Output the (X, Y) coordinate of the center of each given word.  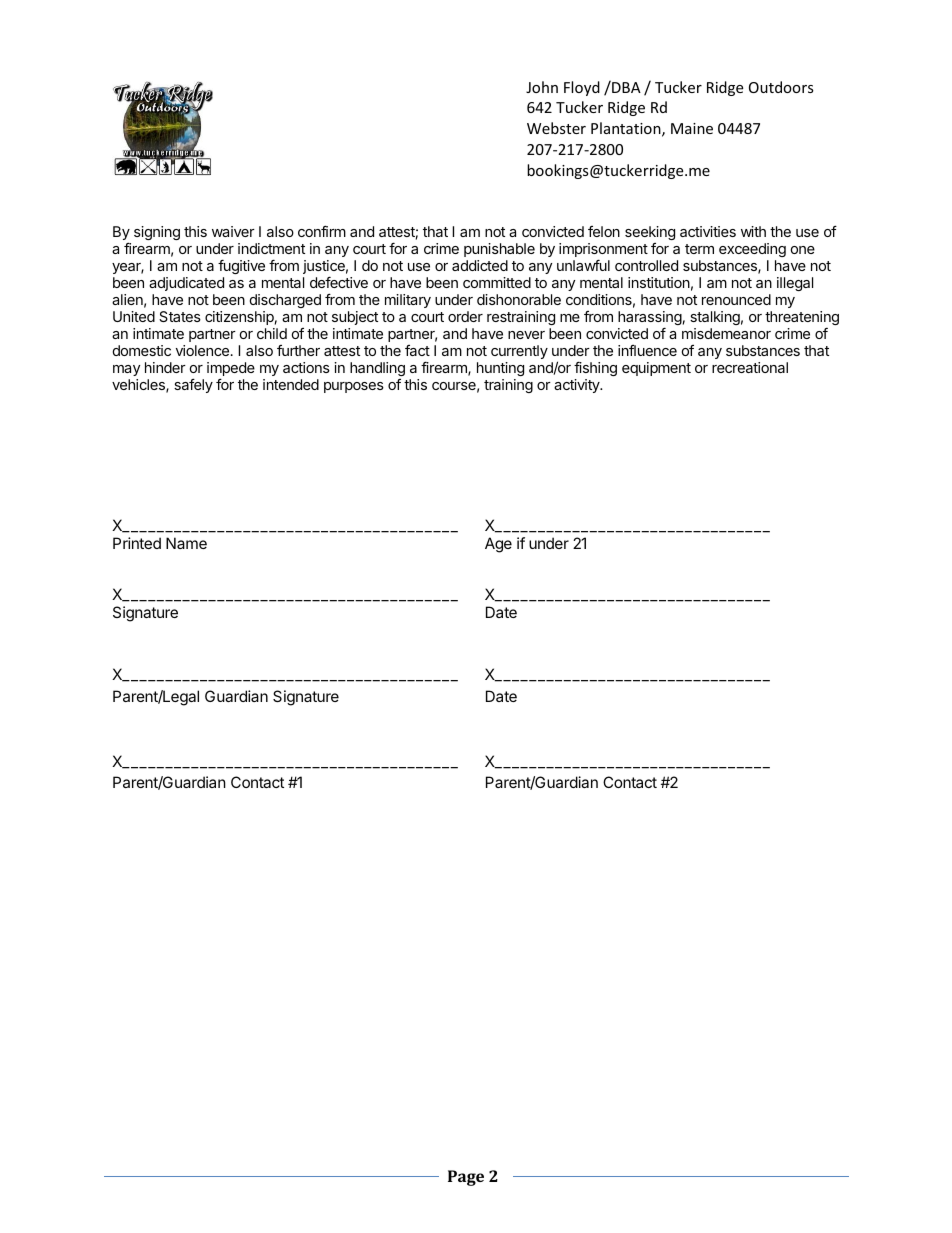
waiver (233, 231)
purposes (354, 387)
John (542, 87)
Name (186, 543)
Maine (692, 128)
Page (466, 1178)
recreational (750, 367)
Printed (137, 543)
